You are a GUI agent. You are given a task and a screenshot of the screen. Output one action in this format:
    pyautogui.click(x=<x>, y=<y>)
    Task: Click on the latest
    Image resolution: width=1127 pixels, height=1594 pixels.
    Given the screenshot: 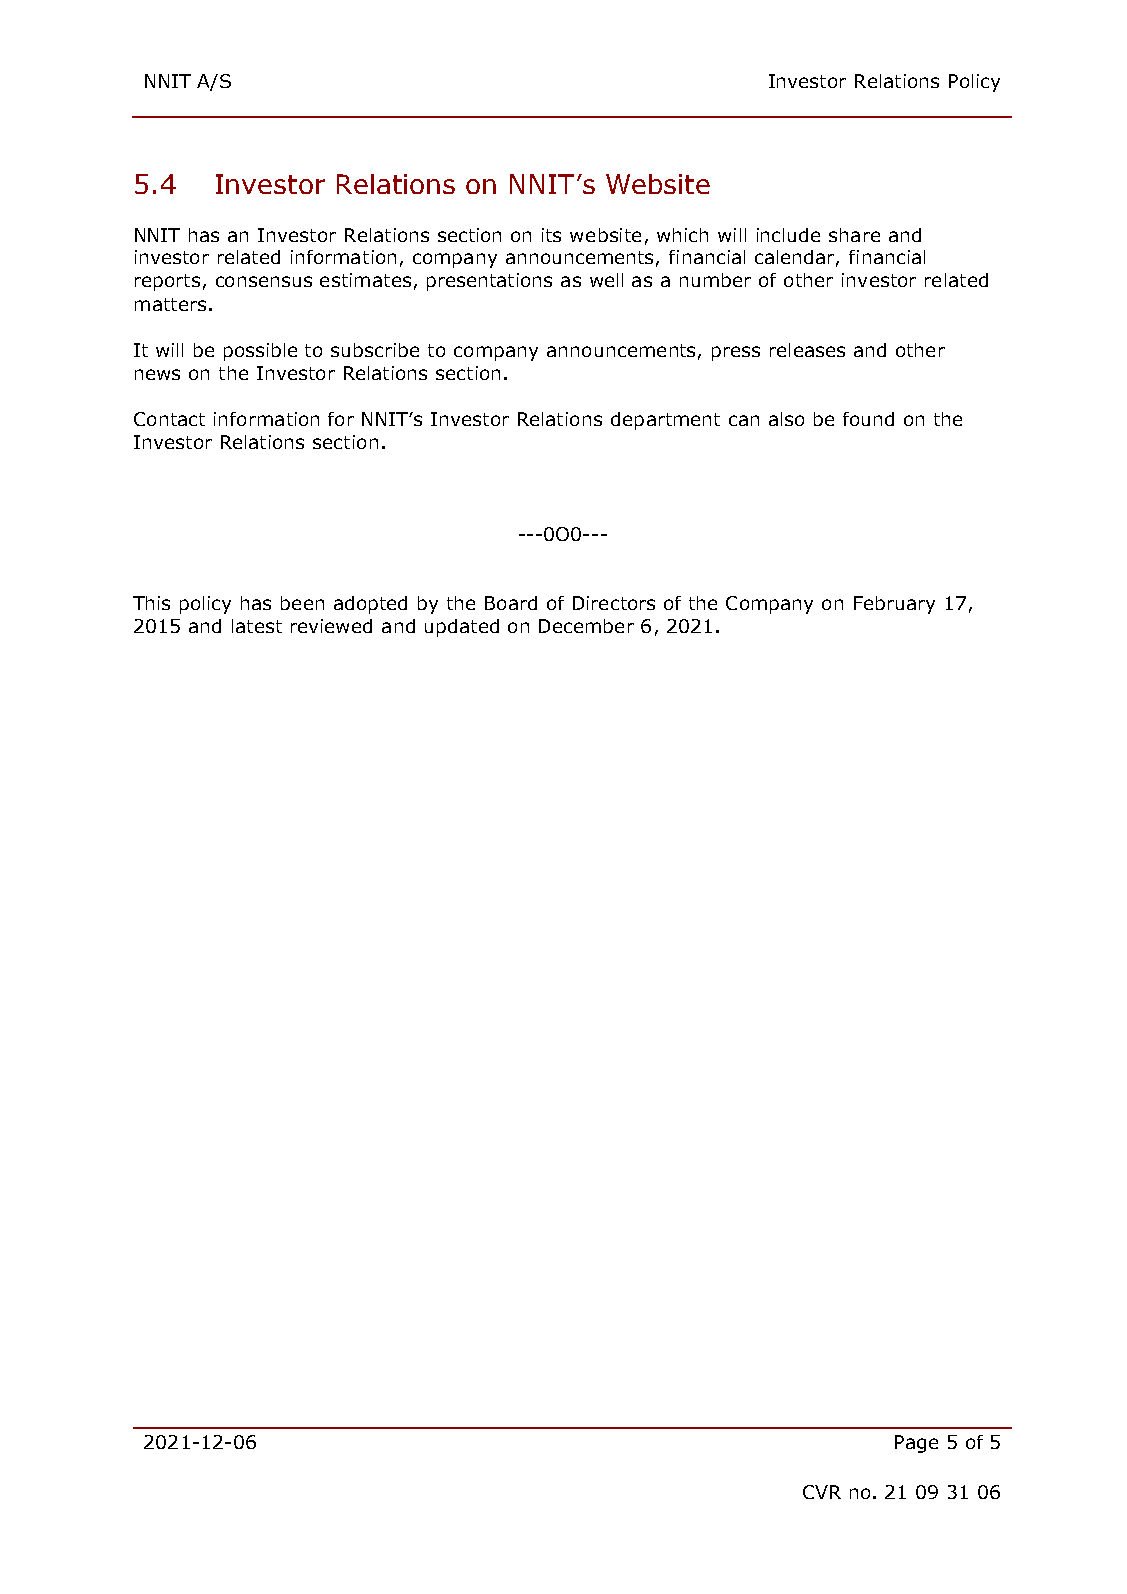 What is the action you would take?
    pyautogui.click(x=257, y=626)
